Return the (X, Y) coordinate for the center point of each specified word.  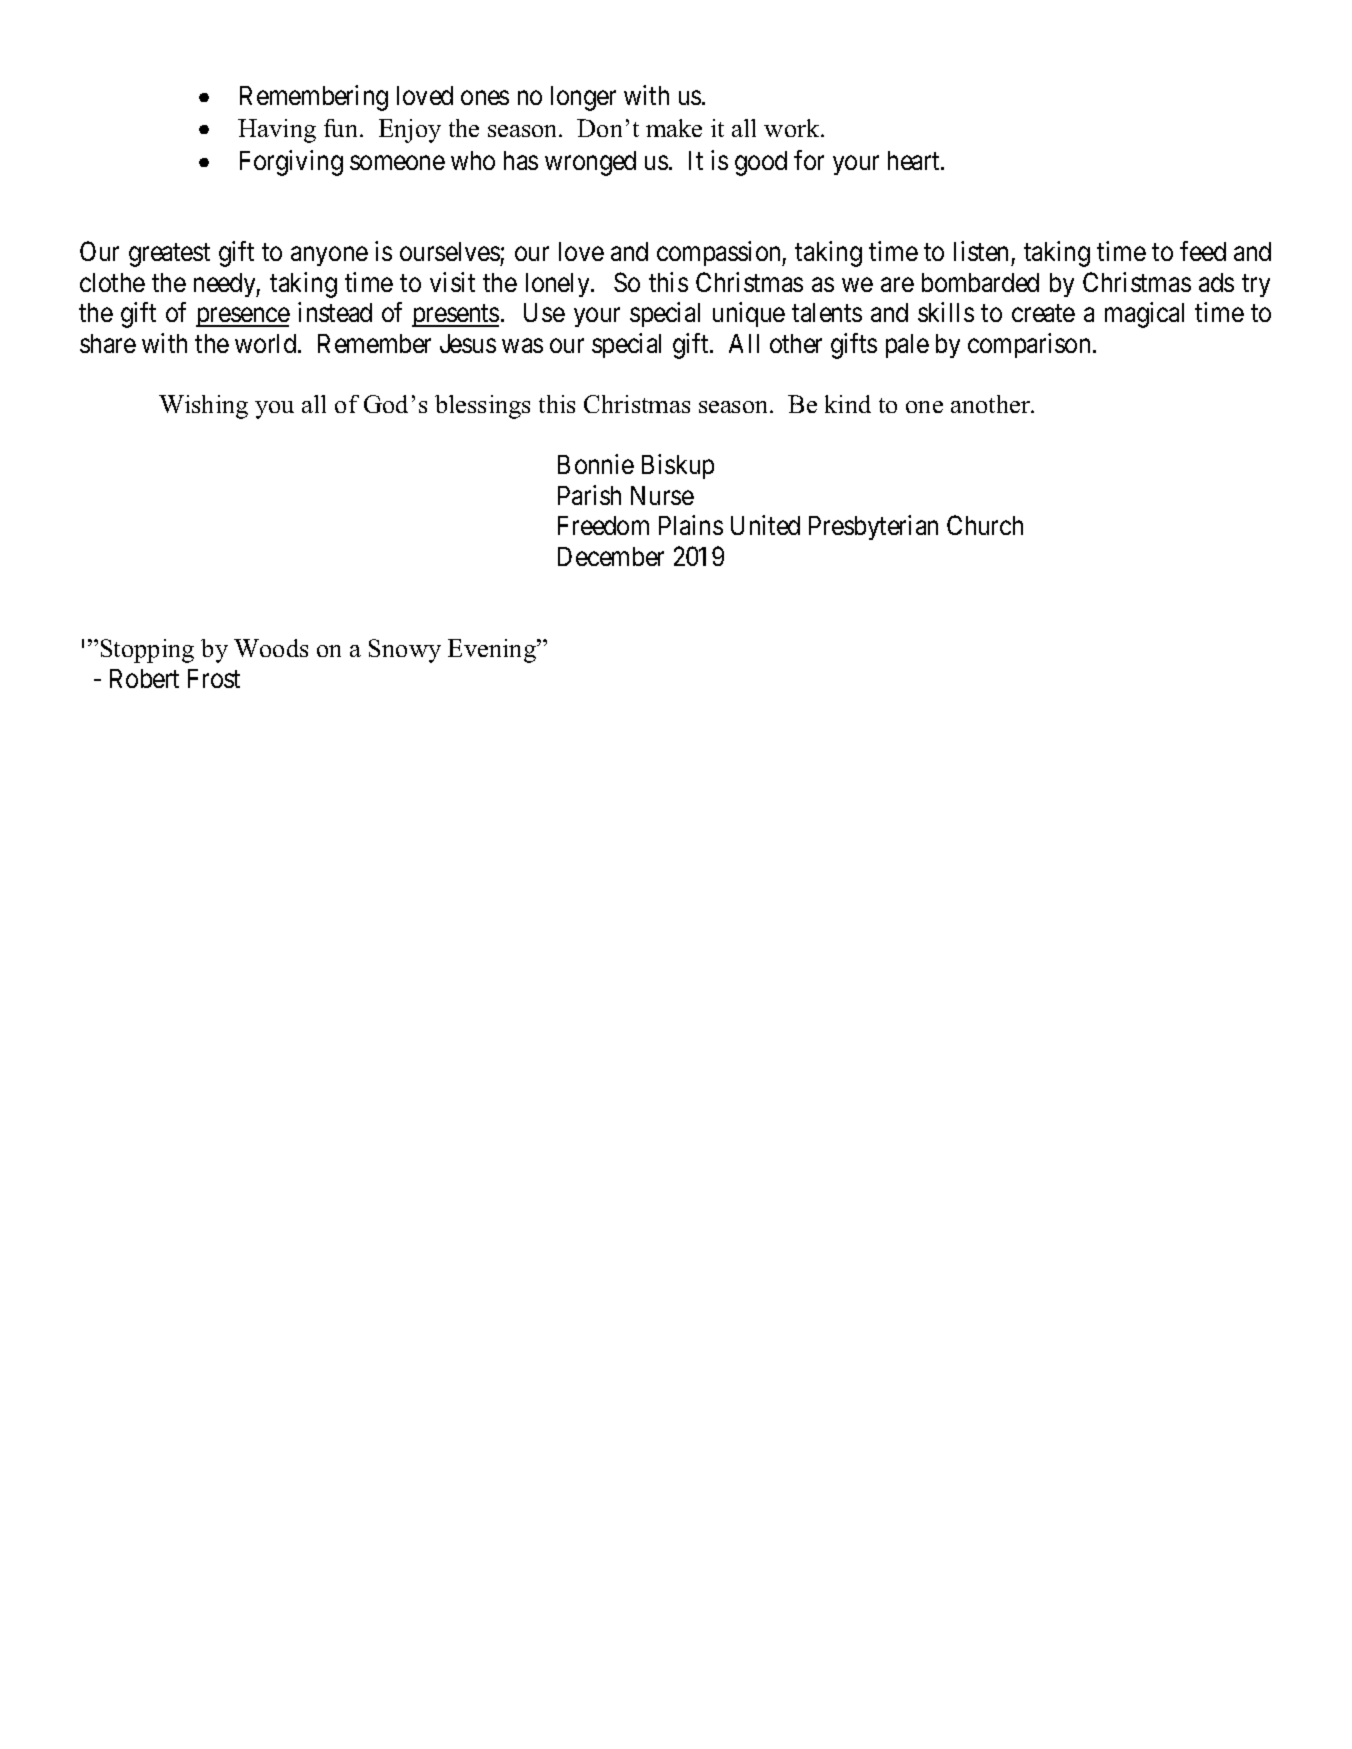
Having (277, 131)
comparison (1029, 345)
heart (915, 160)
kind (848, 404)
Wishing (203, 407)
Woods (271, 648)
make (674, 128)
